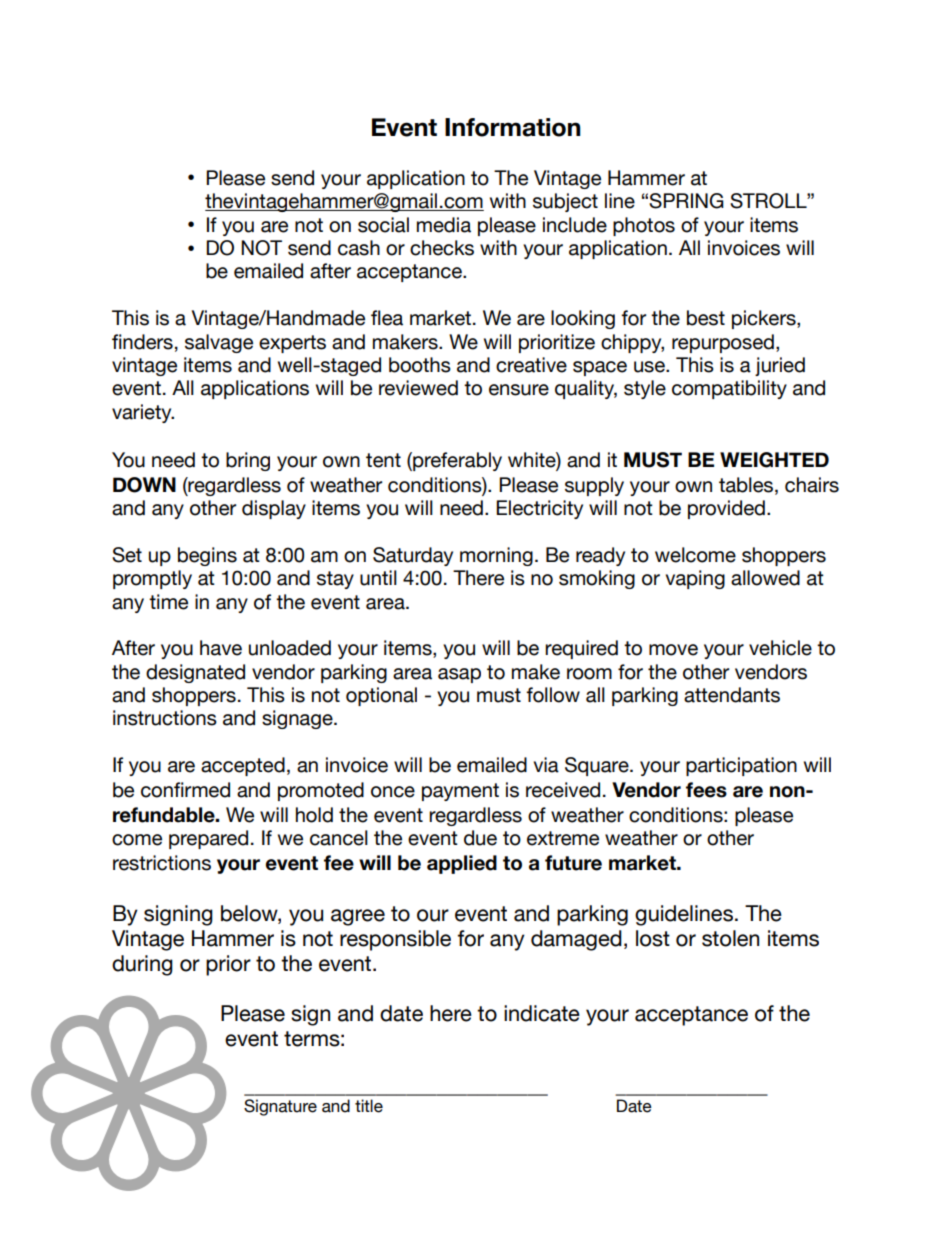 The height and width of the screenshot is (1233, 952). Describe the element at coordinates (359, 248) in the screenshot. I see `cash` at that location.
